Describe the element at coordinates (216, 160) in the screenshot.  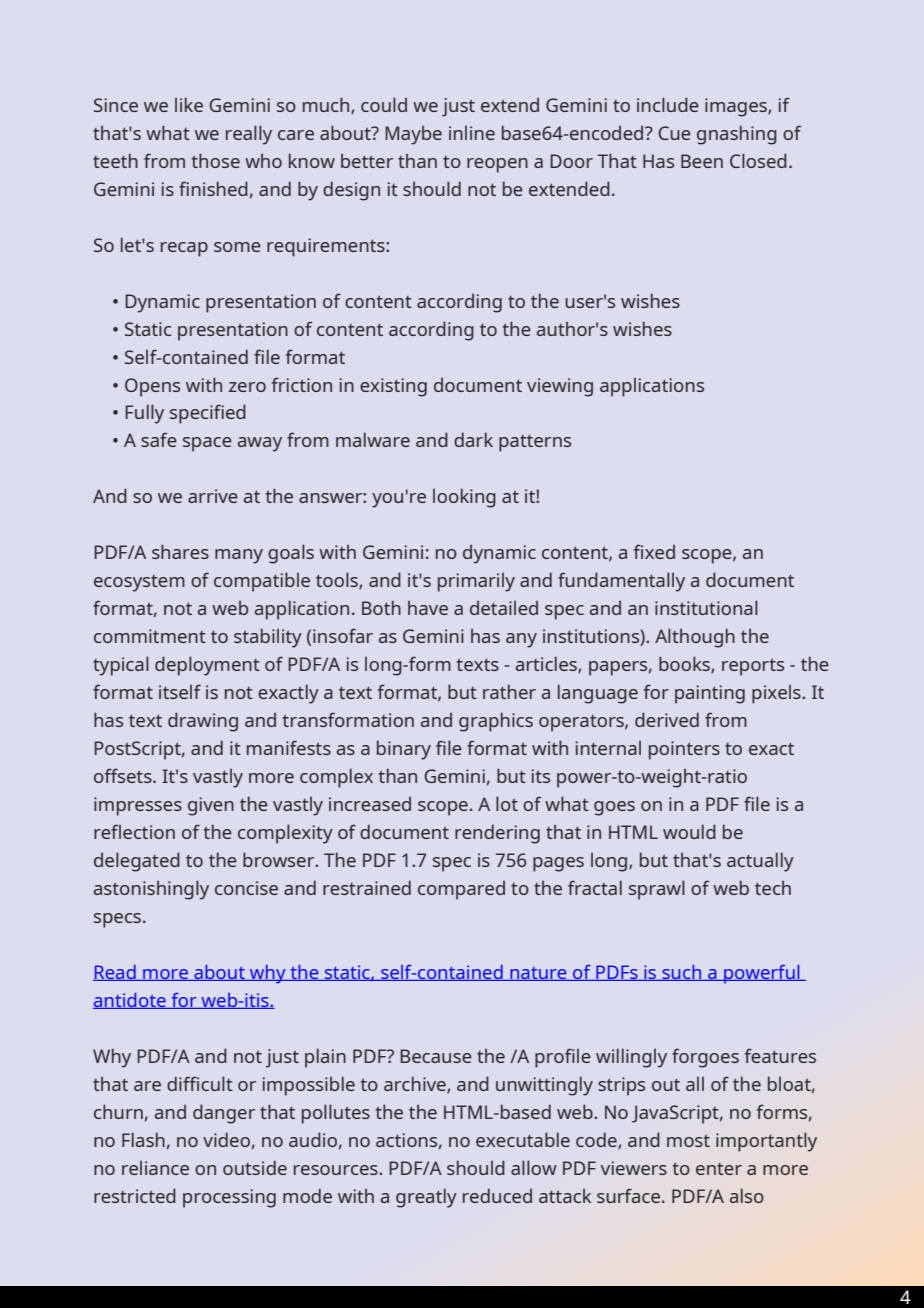
I see `those` at that location.
